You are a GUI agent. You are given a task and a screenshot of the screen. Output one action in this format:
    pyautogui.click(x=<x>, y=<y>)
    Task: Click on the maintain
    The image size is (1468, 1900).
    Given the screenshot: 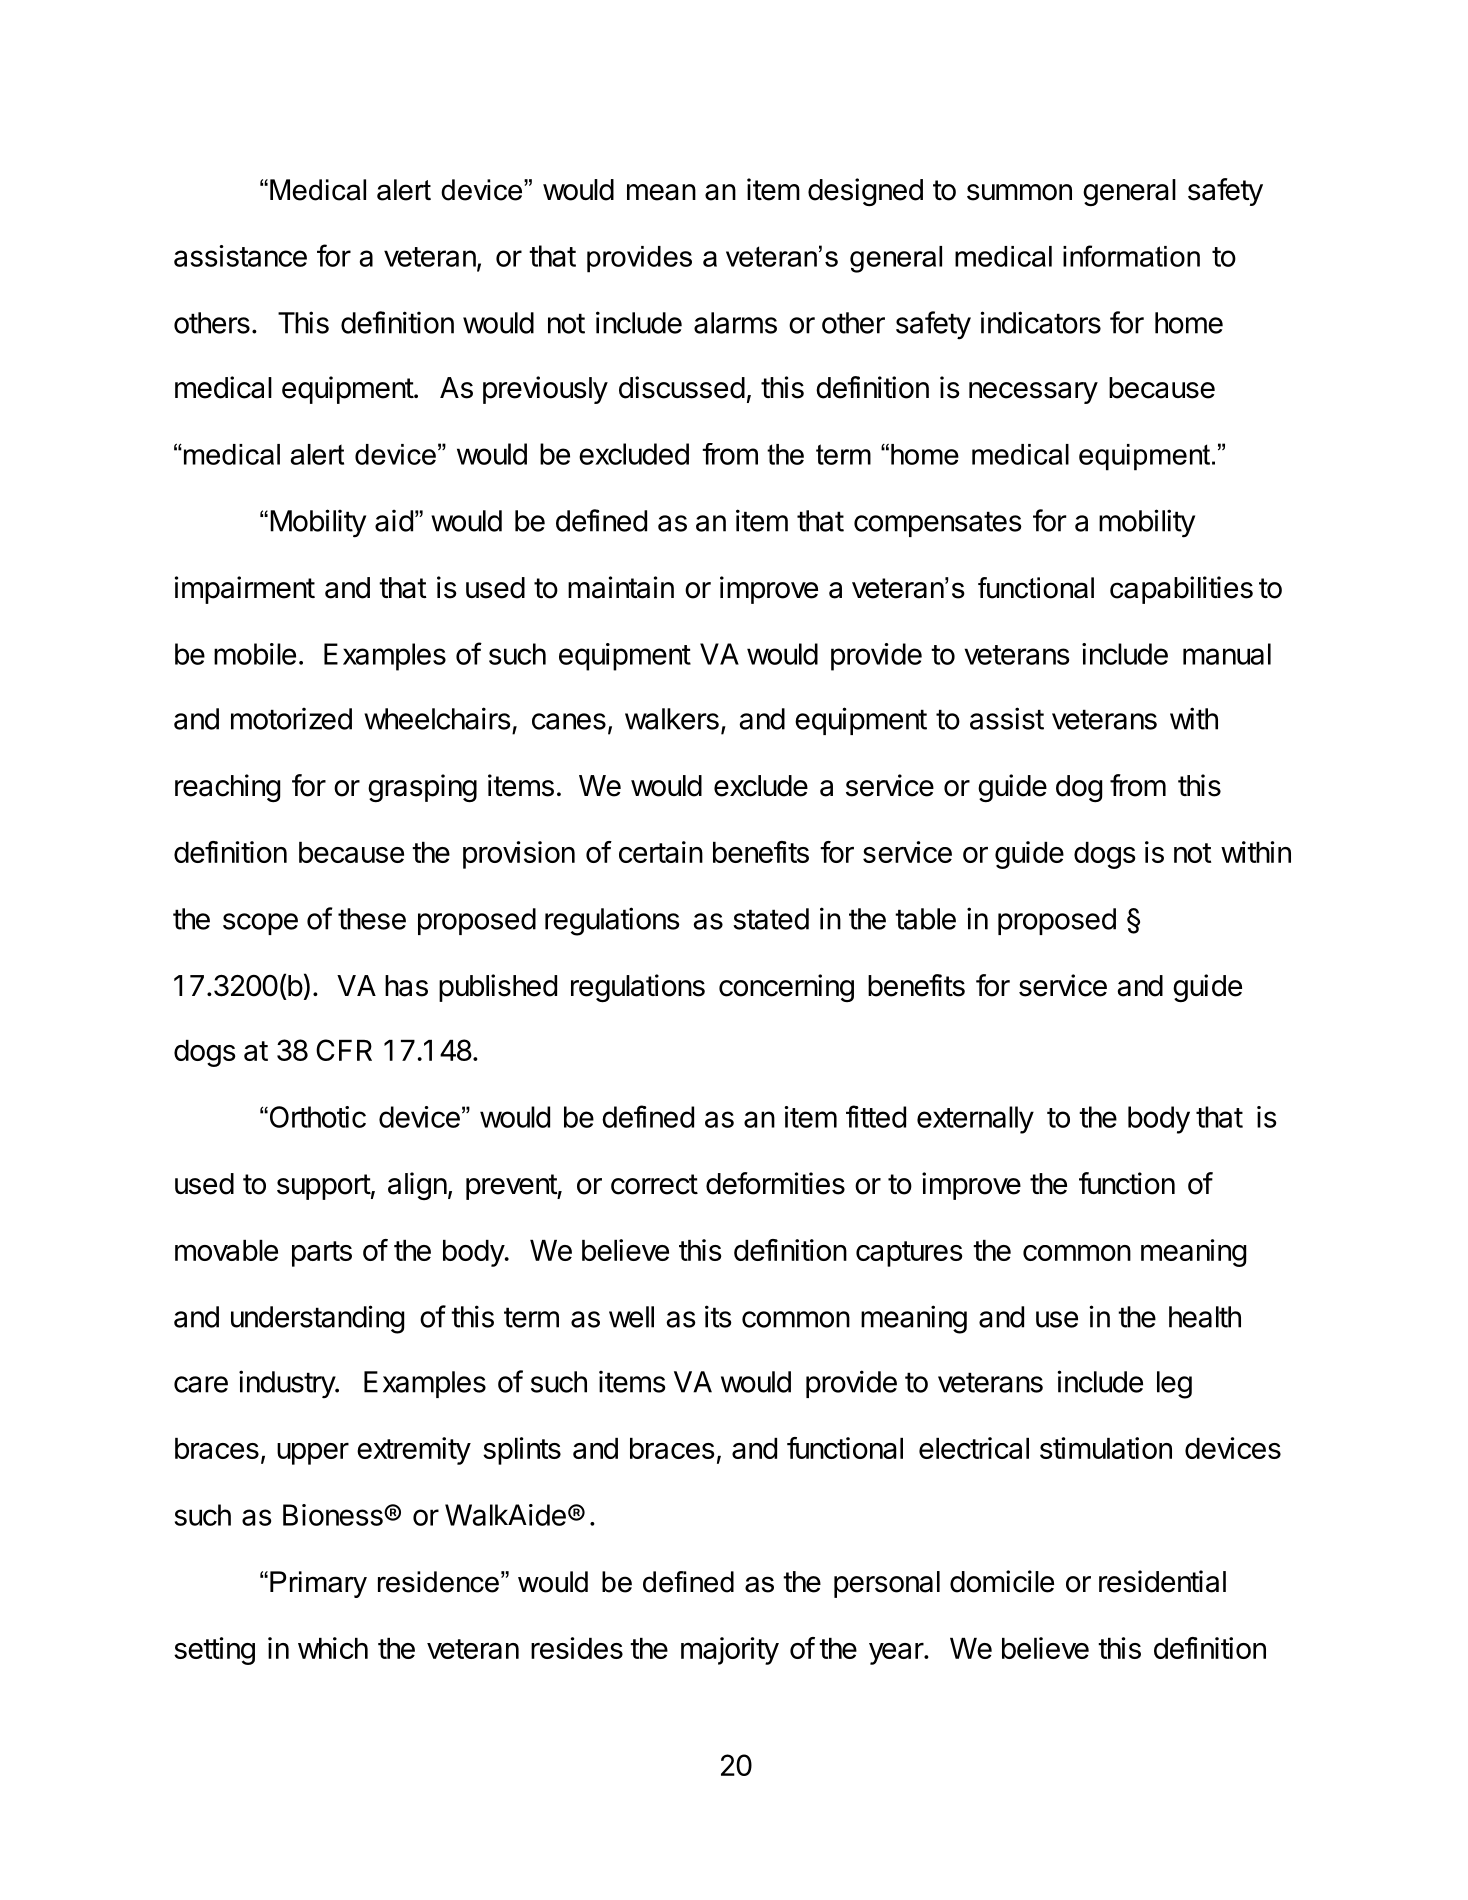 What is the action you would take?
    pyautogui.click(x=621, y=587)
